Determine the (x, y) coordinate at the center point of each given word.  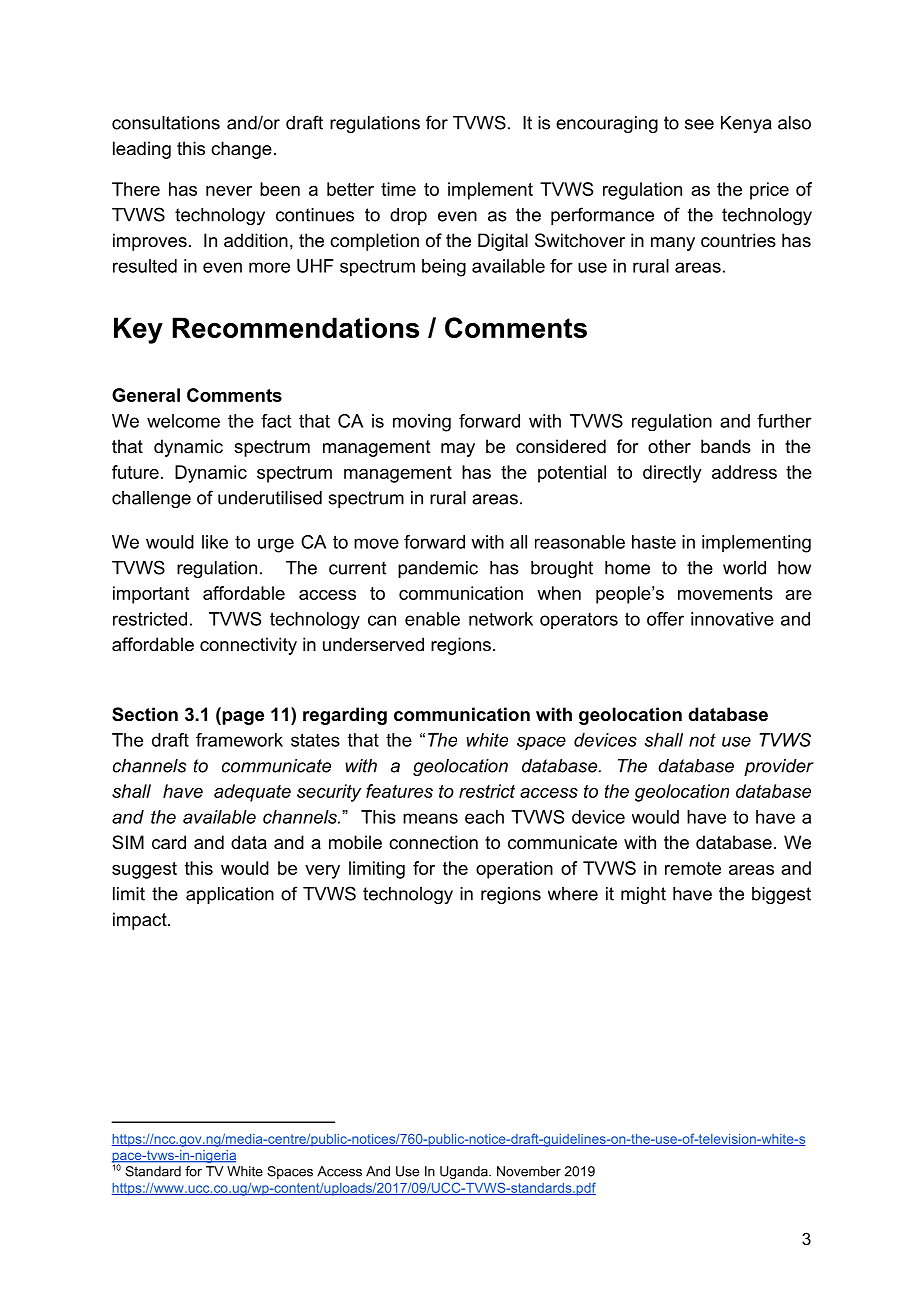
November (529, 1171)
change (241, 150)
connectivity (248, 646)
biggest (781, 895)
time (398, 189)
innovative (732, 619)
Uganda (465, 1172)
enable (432, 619)
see (699, 124)
